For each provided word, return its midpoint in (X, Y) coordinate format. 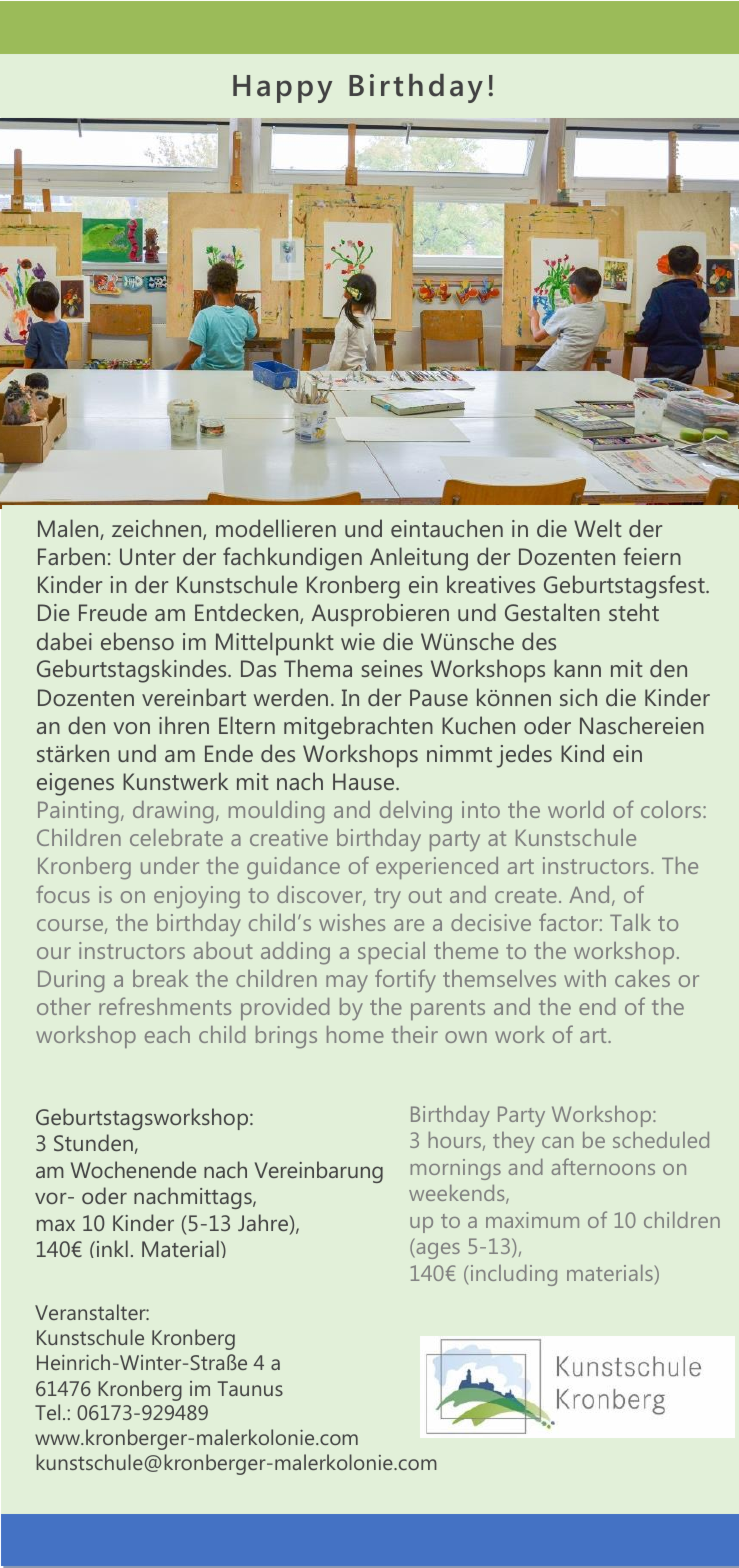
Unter (148, 556)
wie (358, 641)
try (387, 898)
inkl (111, 1248)
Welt (598, 528)
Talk (630, 922)
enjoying (197, 897)
